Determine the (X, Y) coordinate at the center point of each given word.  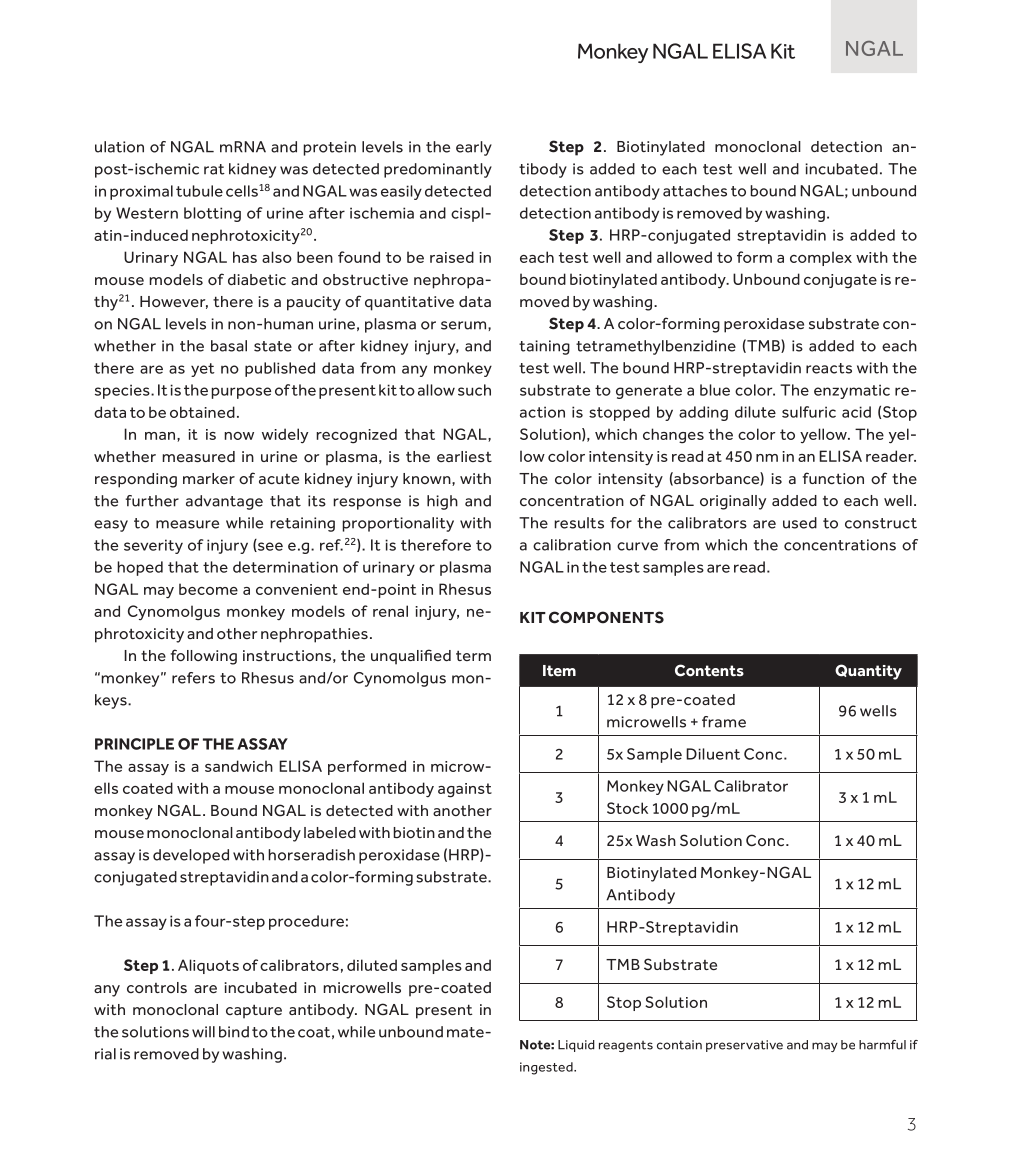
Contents (709, 670)
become (208, 589)
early (474, 148)
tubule (199, 191)
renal (390, 611)
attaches (695, 191)
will (203, 1032)
